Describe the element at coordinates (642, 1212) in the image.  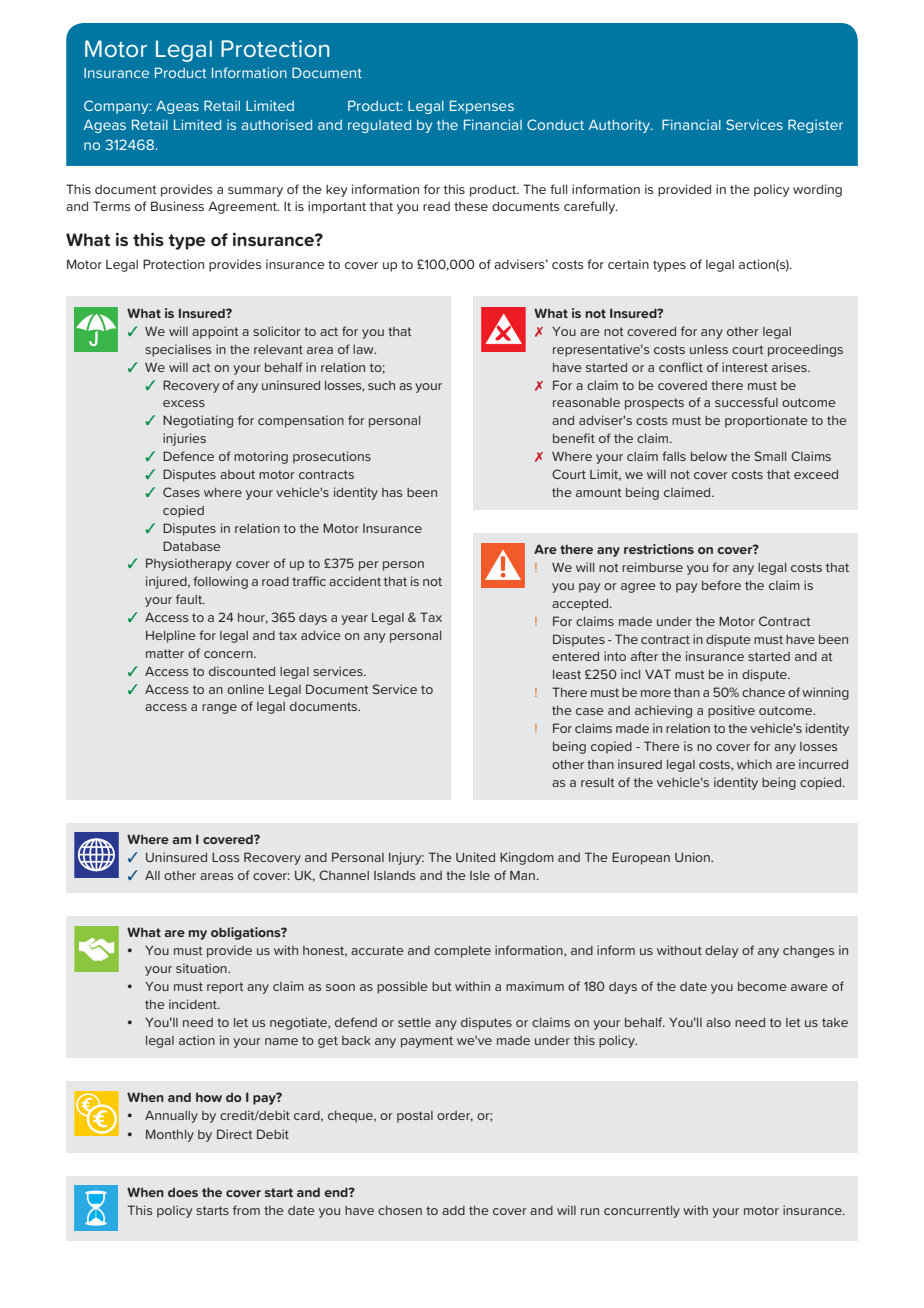
I see `concurrently` at that location.
